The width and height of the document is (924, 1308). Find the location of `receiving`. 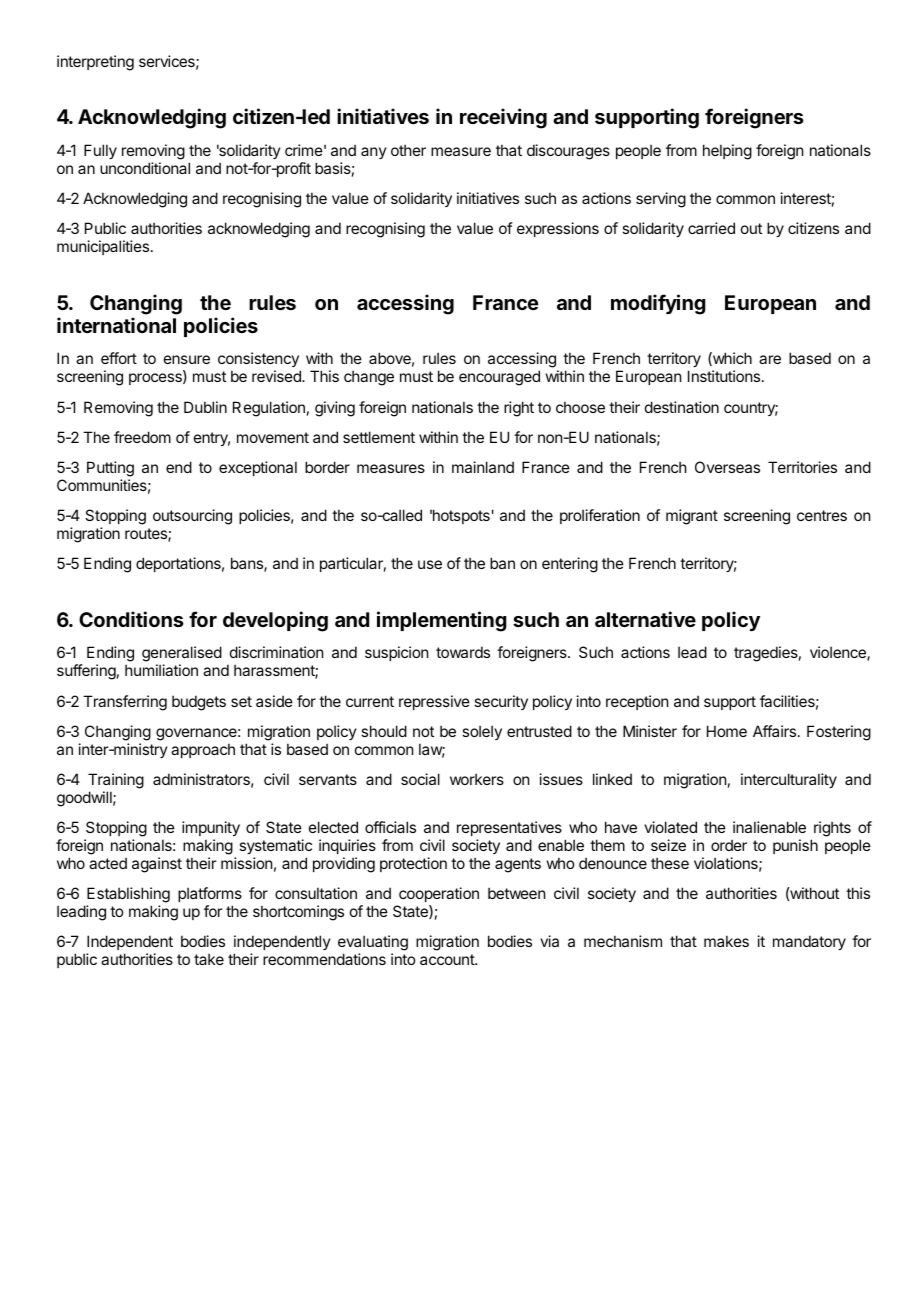

receiving is located at coordinates (503, 118).
